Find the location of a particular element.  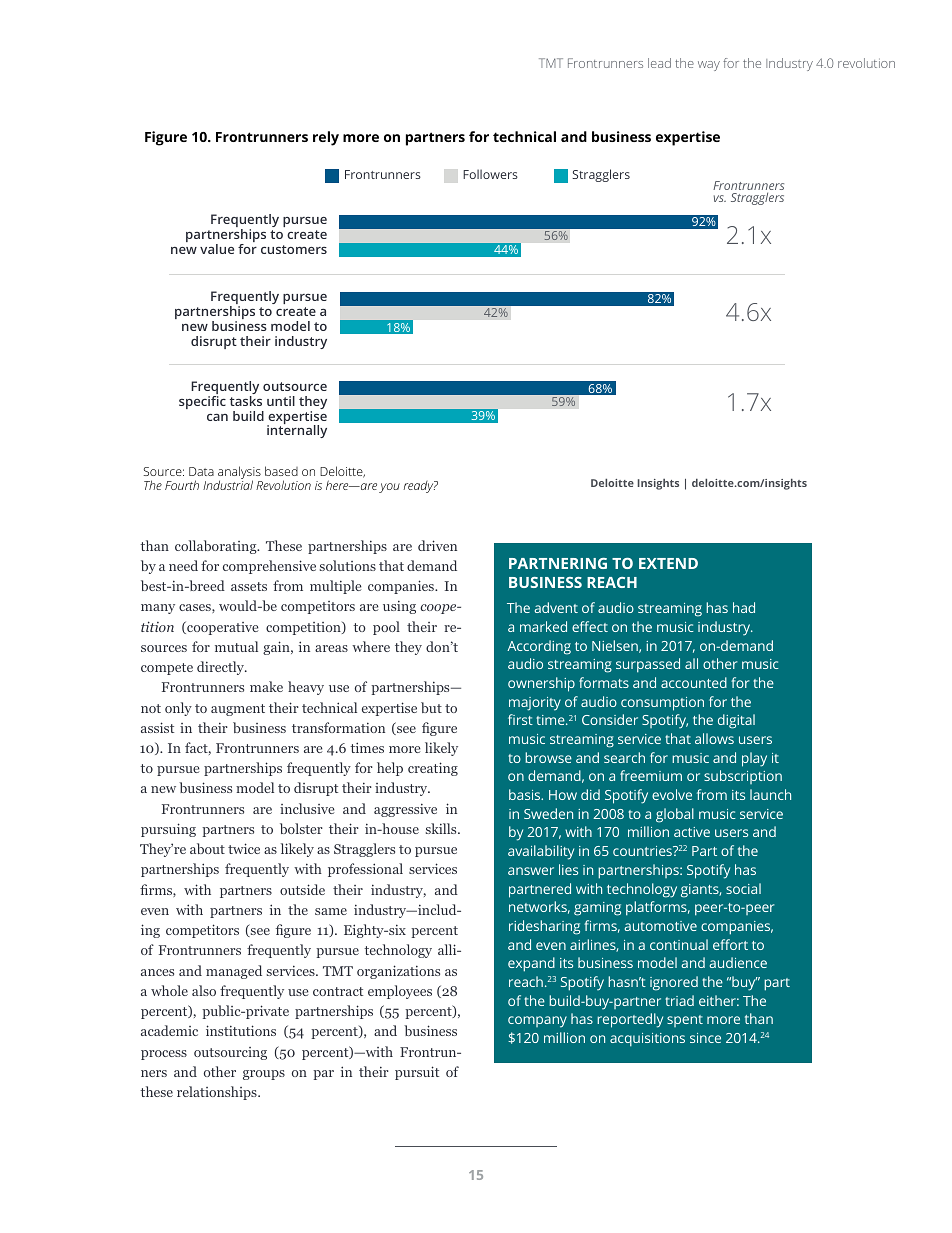

outsourcing is located at coordinates (230, 1053).
